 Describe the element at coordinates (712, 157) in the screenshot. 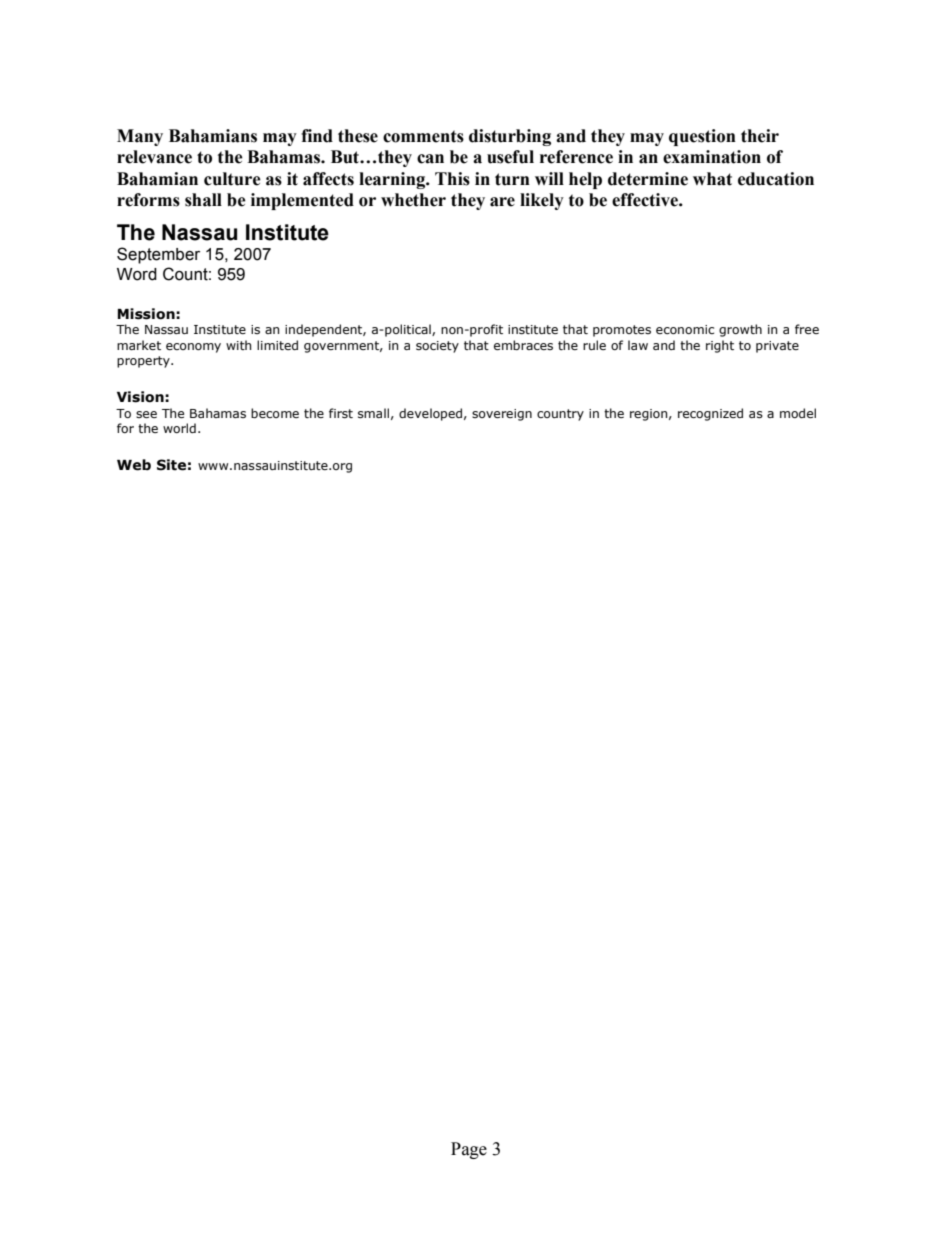

I see `examination` at that location.
